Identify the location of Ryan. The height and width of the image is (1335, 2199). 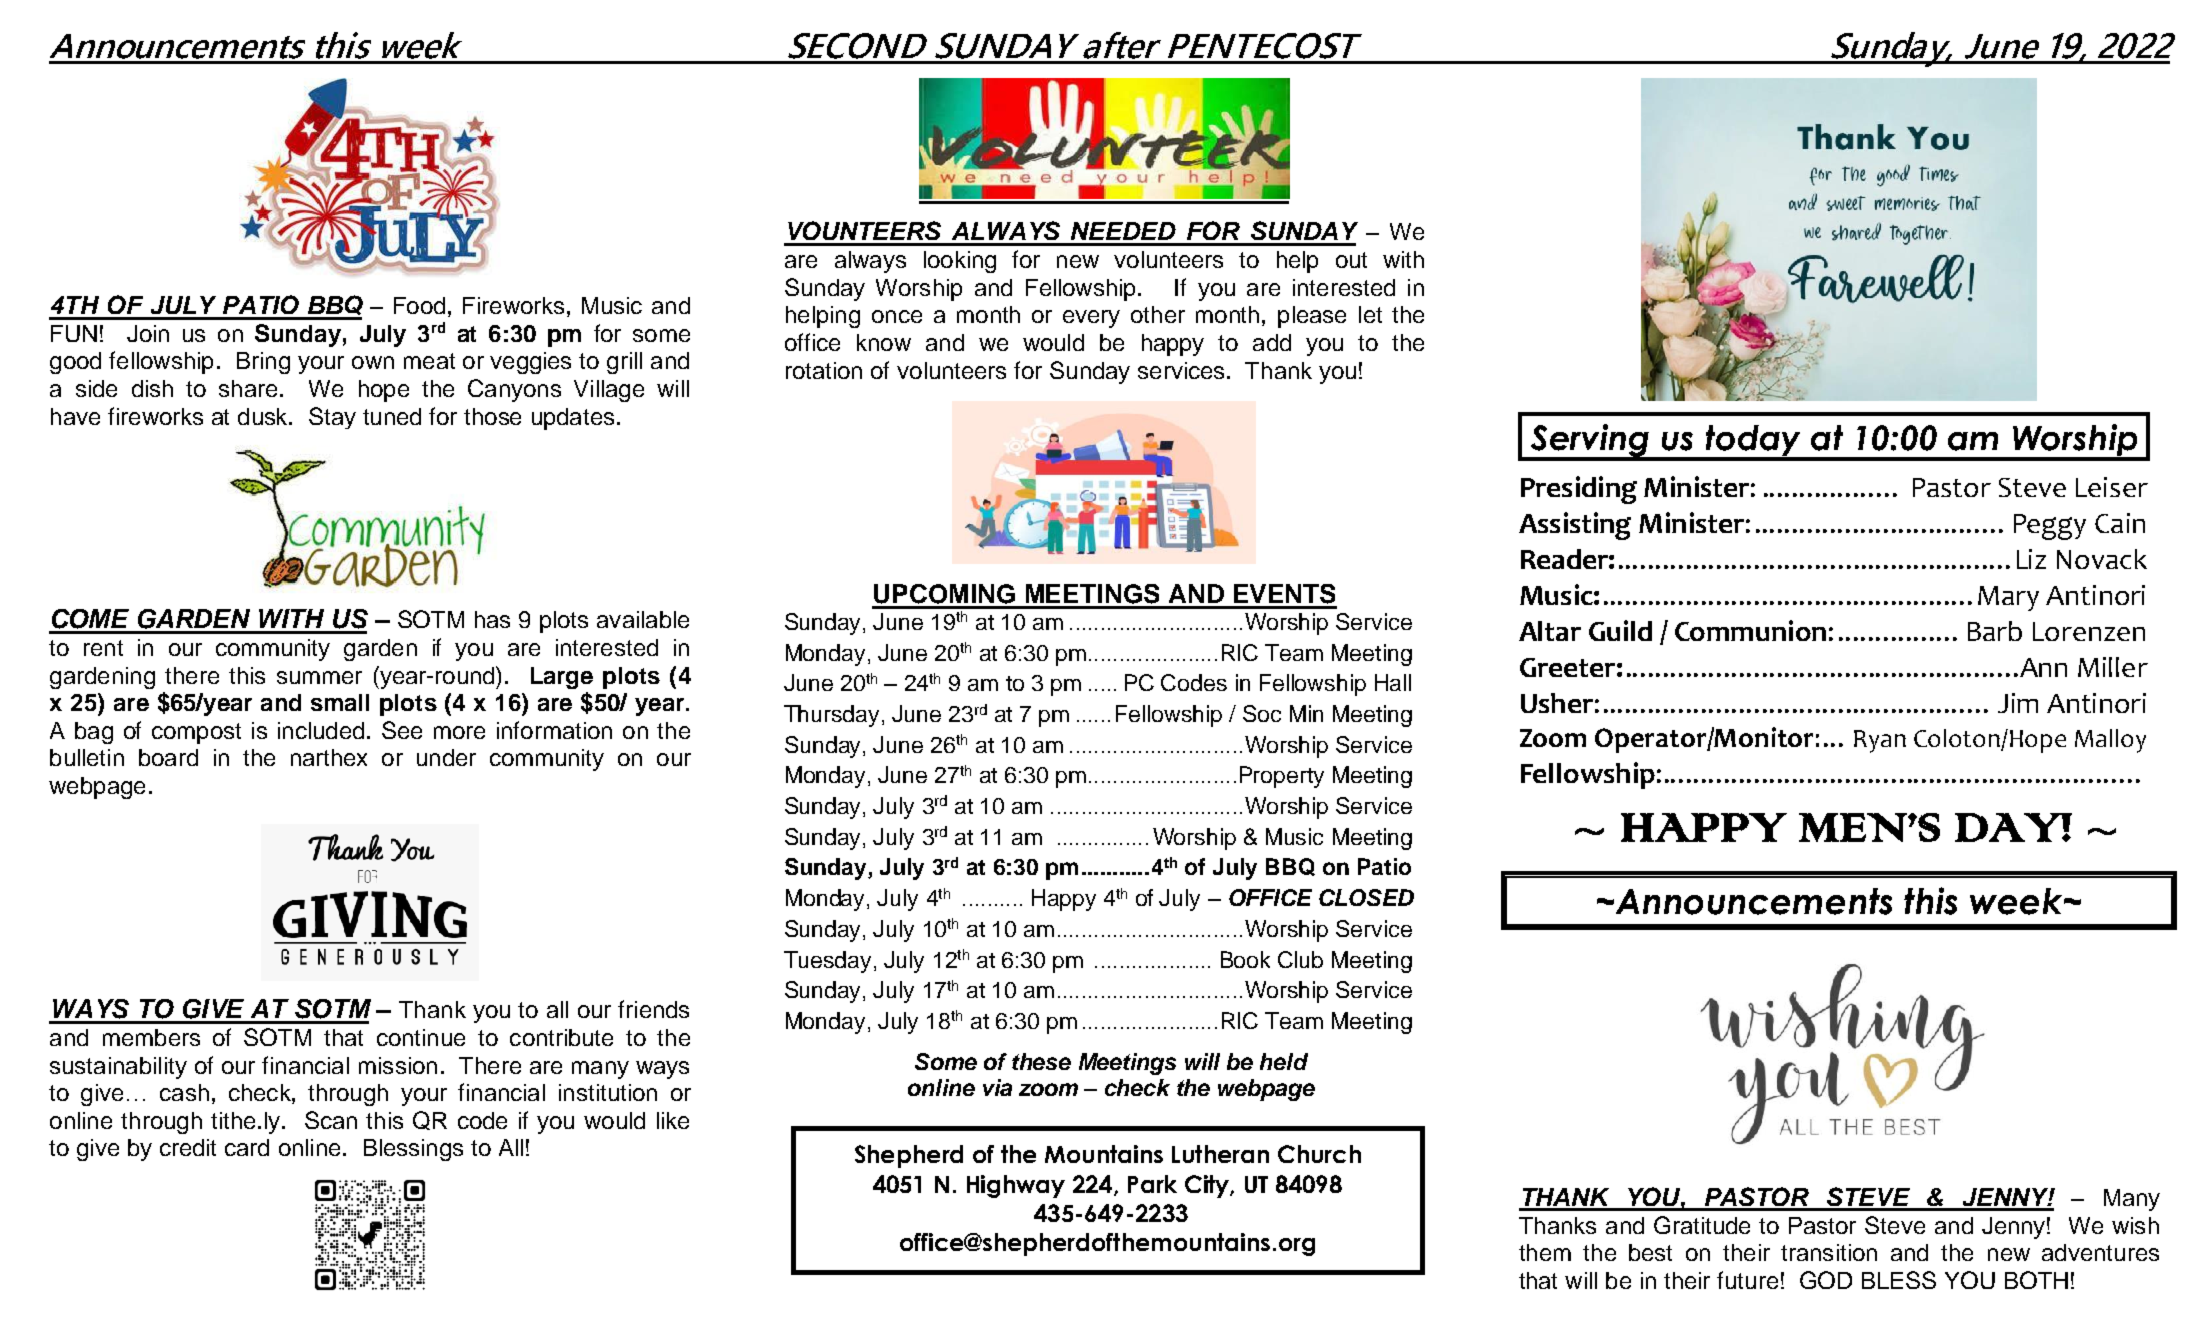
(1880, 741).
